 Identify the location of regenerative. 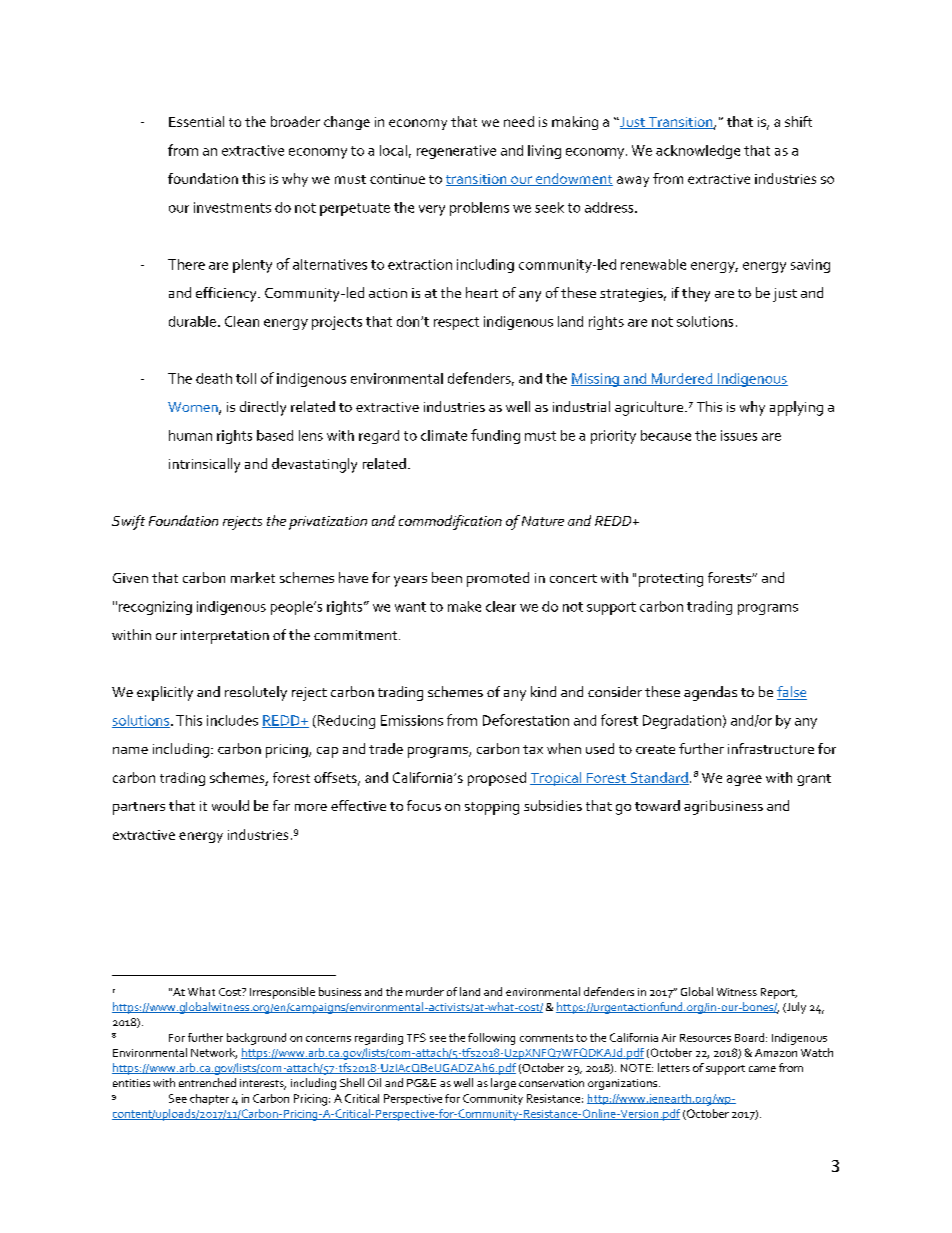
(456, 152).
